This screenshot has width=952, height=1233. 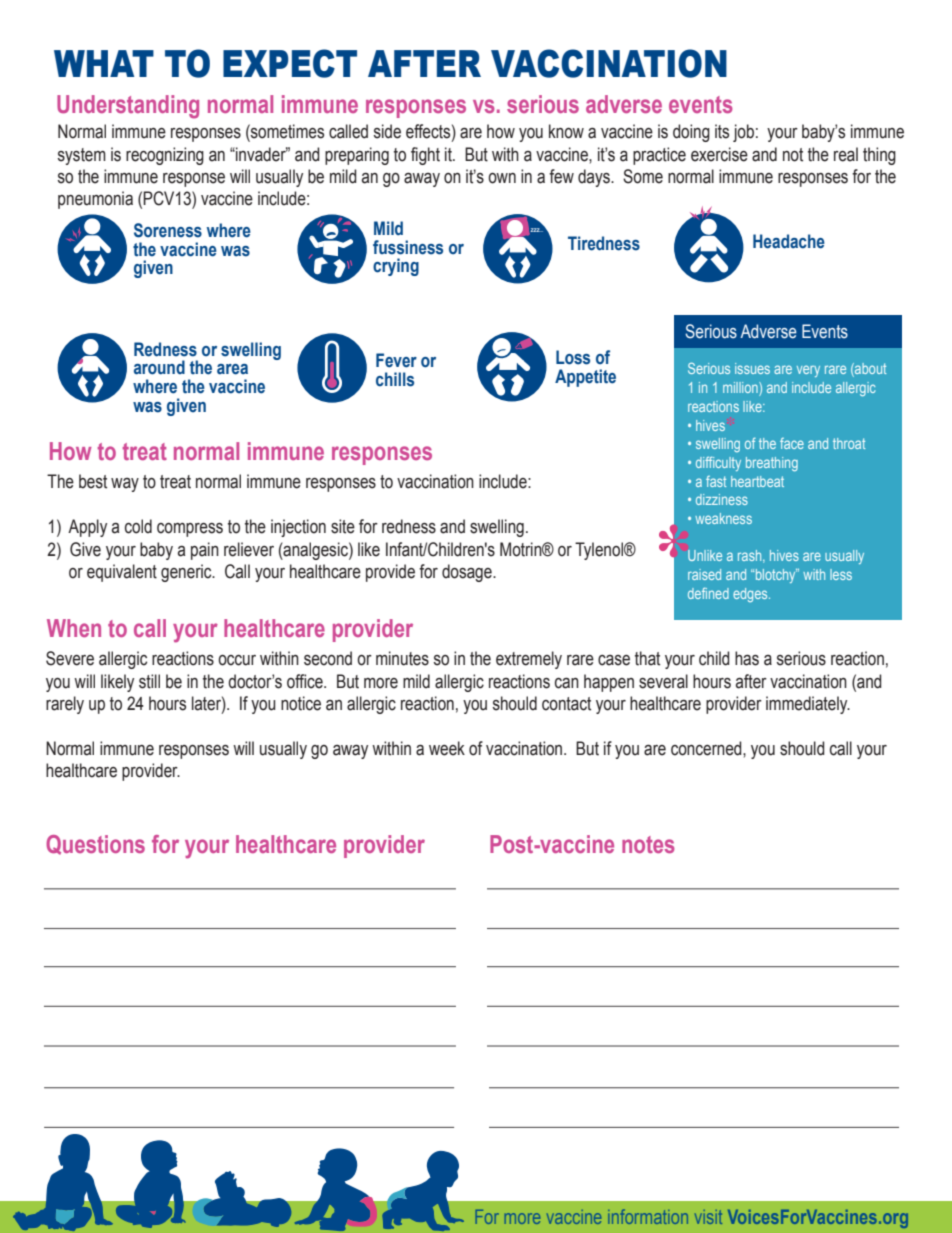 I want to click on week, so click(x=447, y=748).
